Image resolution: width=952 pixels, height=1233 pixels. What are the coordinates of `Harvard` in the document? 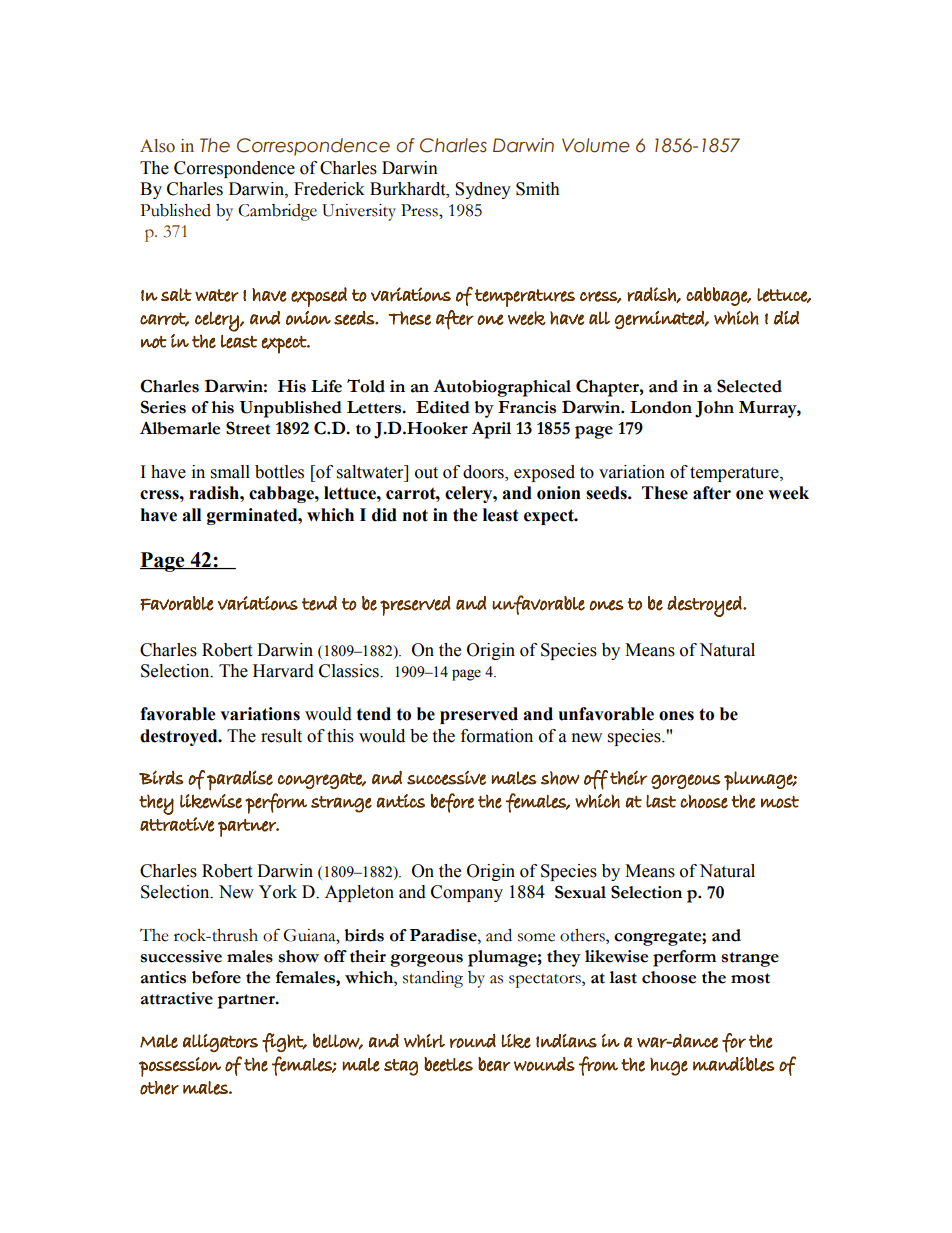 It's located at (283, 671).
